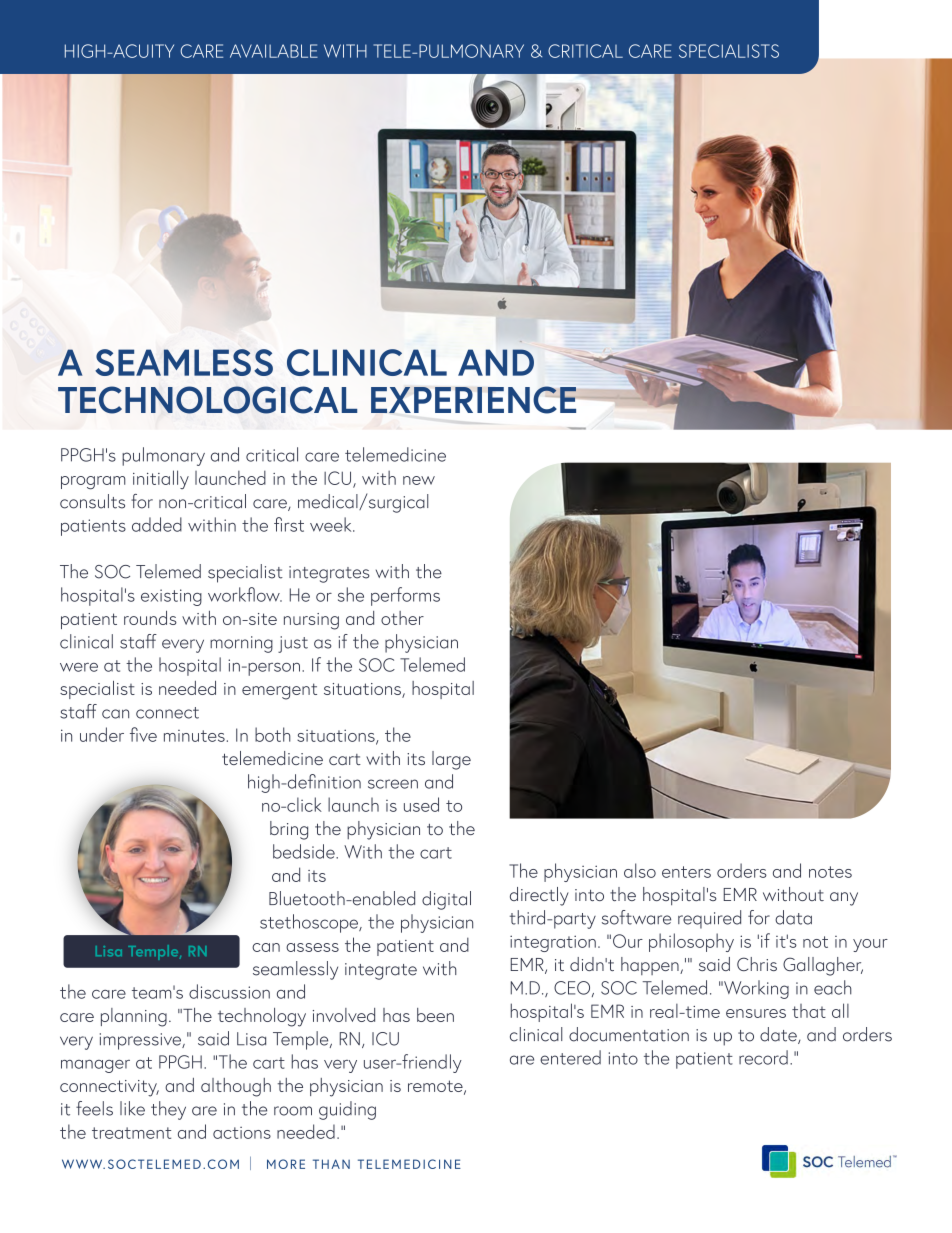  Describe the element at coordinates (207, 400) in the screenshot. I see `TECHNOLOGICAL` at that location.
